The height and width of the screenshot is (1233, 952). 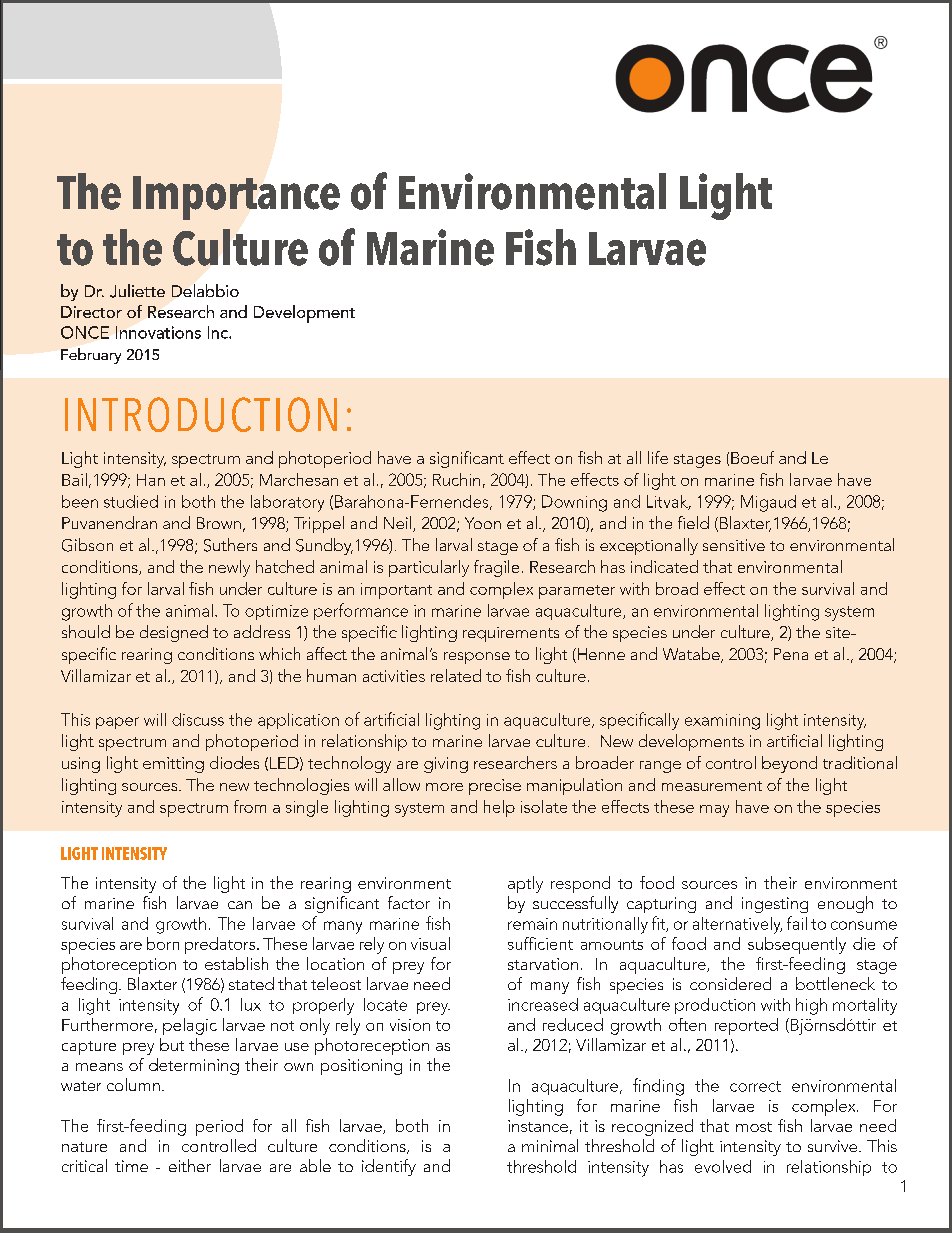 What do you see at coordinates (775, 905) in the screenshot?
I see `ingesting` at bounding box center [775, 905].
